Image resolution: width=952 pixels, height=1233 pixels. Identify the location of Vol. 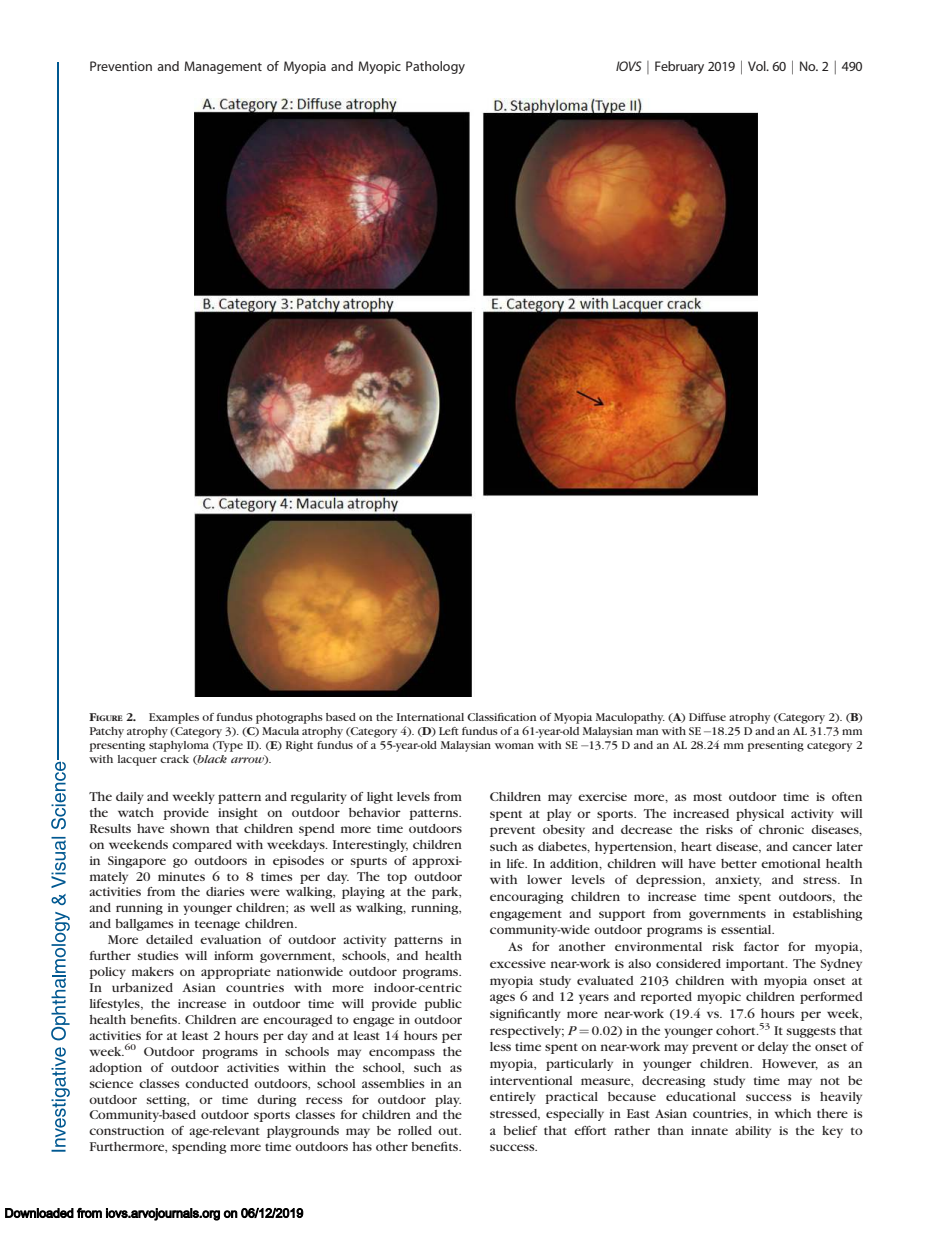
(758, 66).
